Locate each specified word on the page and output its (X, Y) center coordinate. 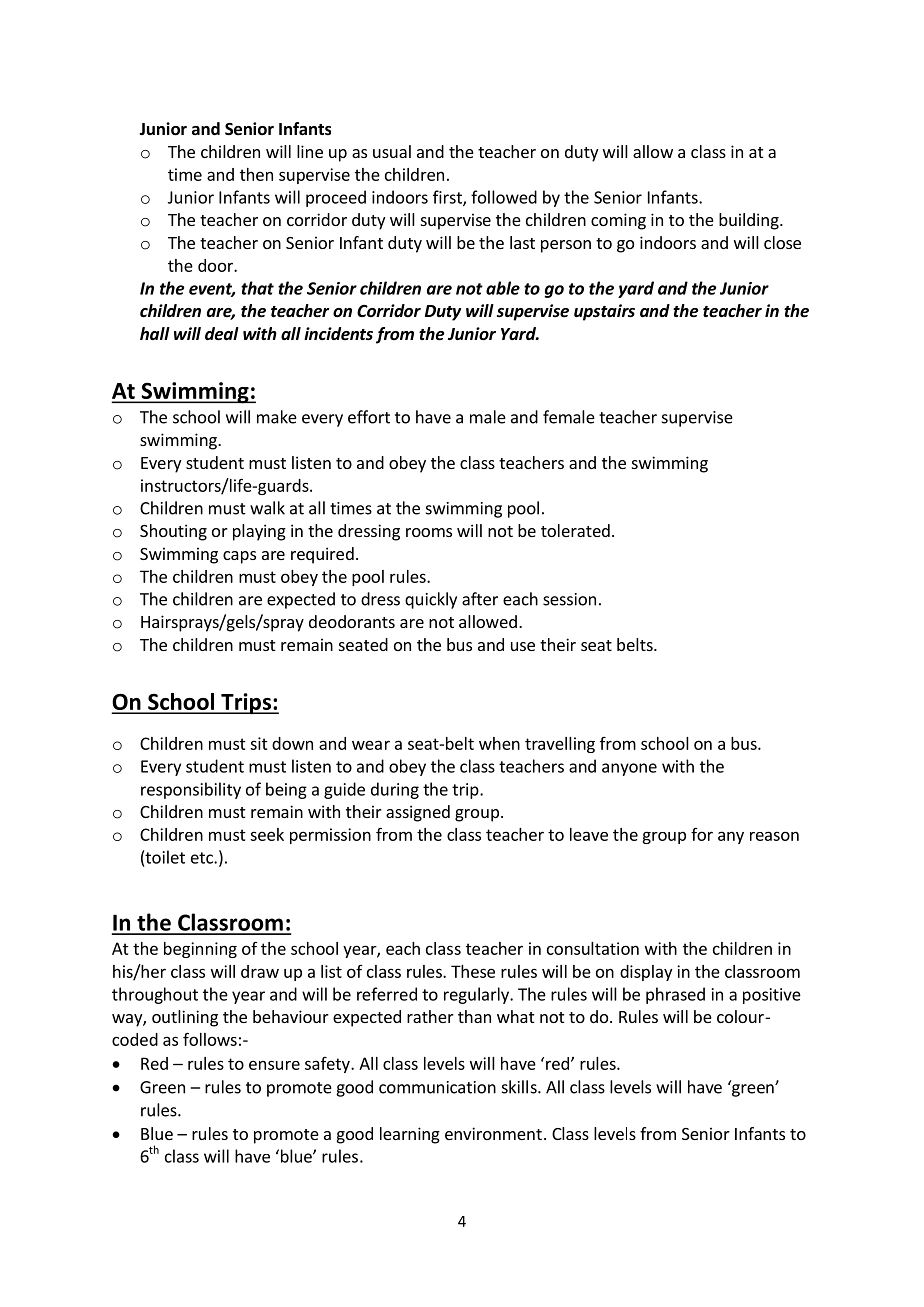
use (523, 646)
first (448, 198)
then (256, 174)
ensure (274, 1065)
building (750, 221)
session (569, 599)
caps (239, 557)
